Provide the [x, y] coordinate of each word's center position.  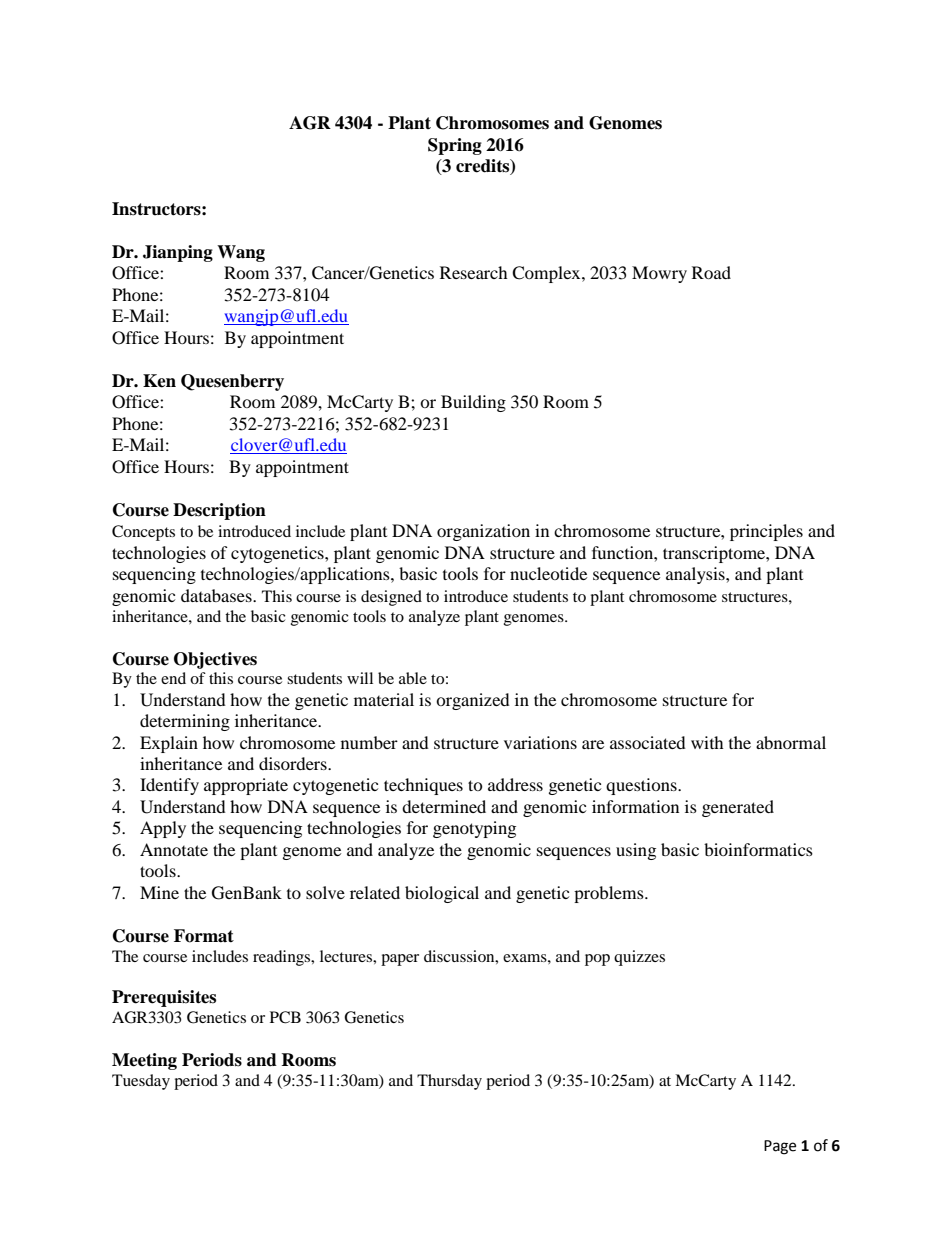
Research [474, 272]
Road [711, 272]
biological [442, 894]
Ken [159, 381]
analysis [696, 575]
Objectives [215, 660]
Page [780, 1147]
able [413, 678]
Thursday [449, 1082]
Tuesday [141, 1082]
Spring [455, 146]
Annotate [174, 849]
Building [473, 403]
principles [766, 532]
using [636, 851]
